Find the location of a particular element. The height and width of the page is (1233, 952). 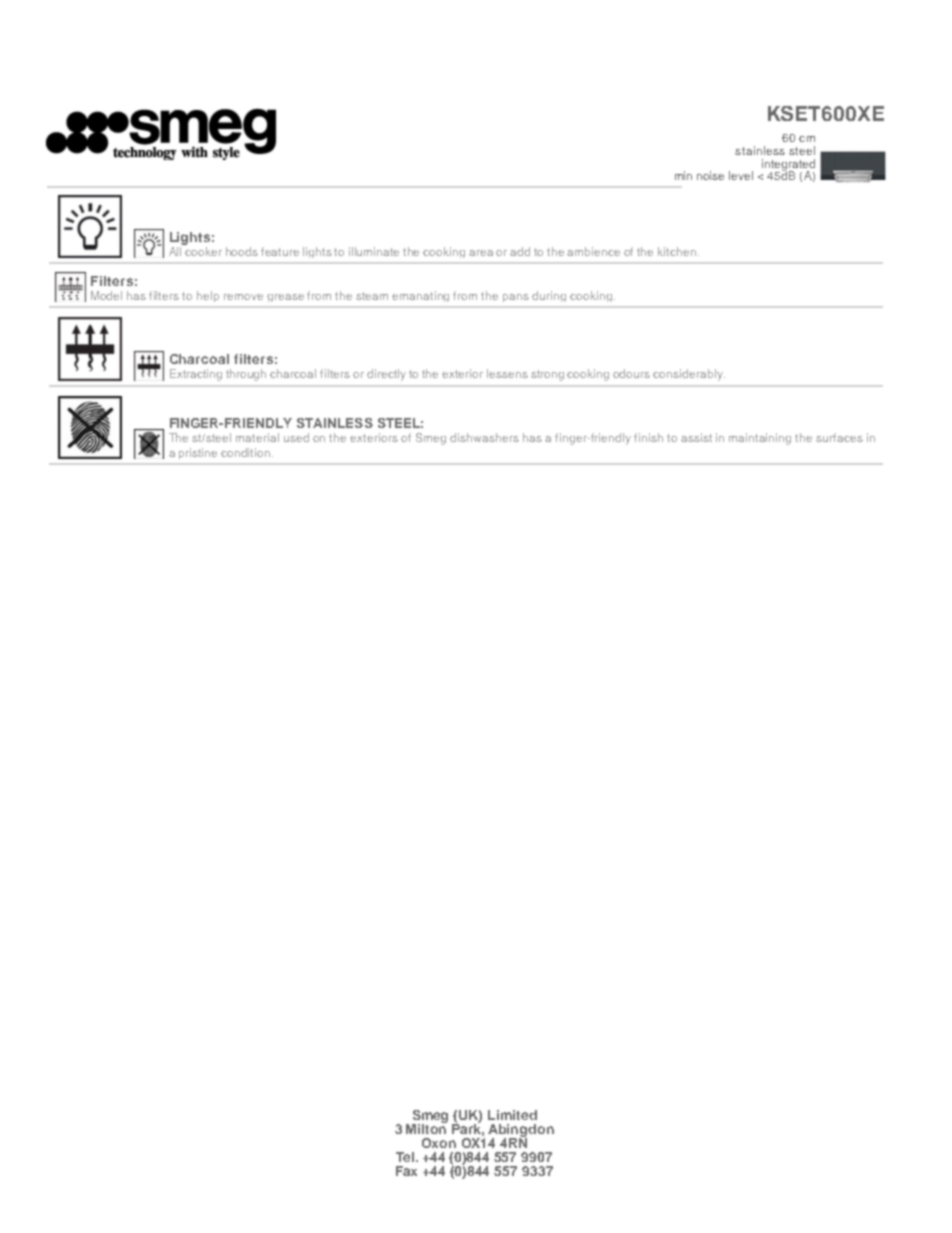

pristine is located at coordinates (198, 453).
